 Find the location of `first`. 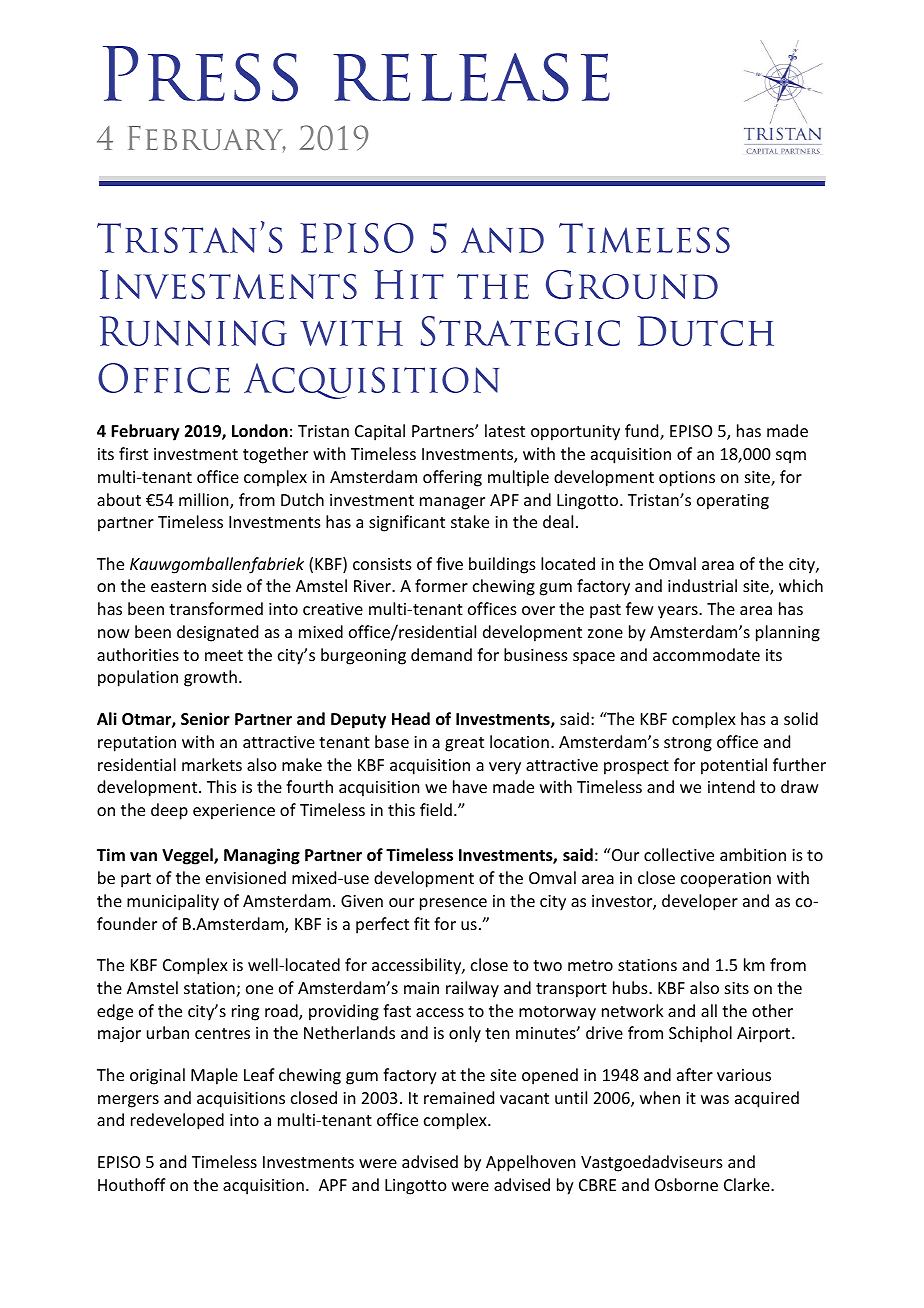

first is located at coordinates (133, 453).
